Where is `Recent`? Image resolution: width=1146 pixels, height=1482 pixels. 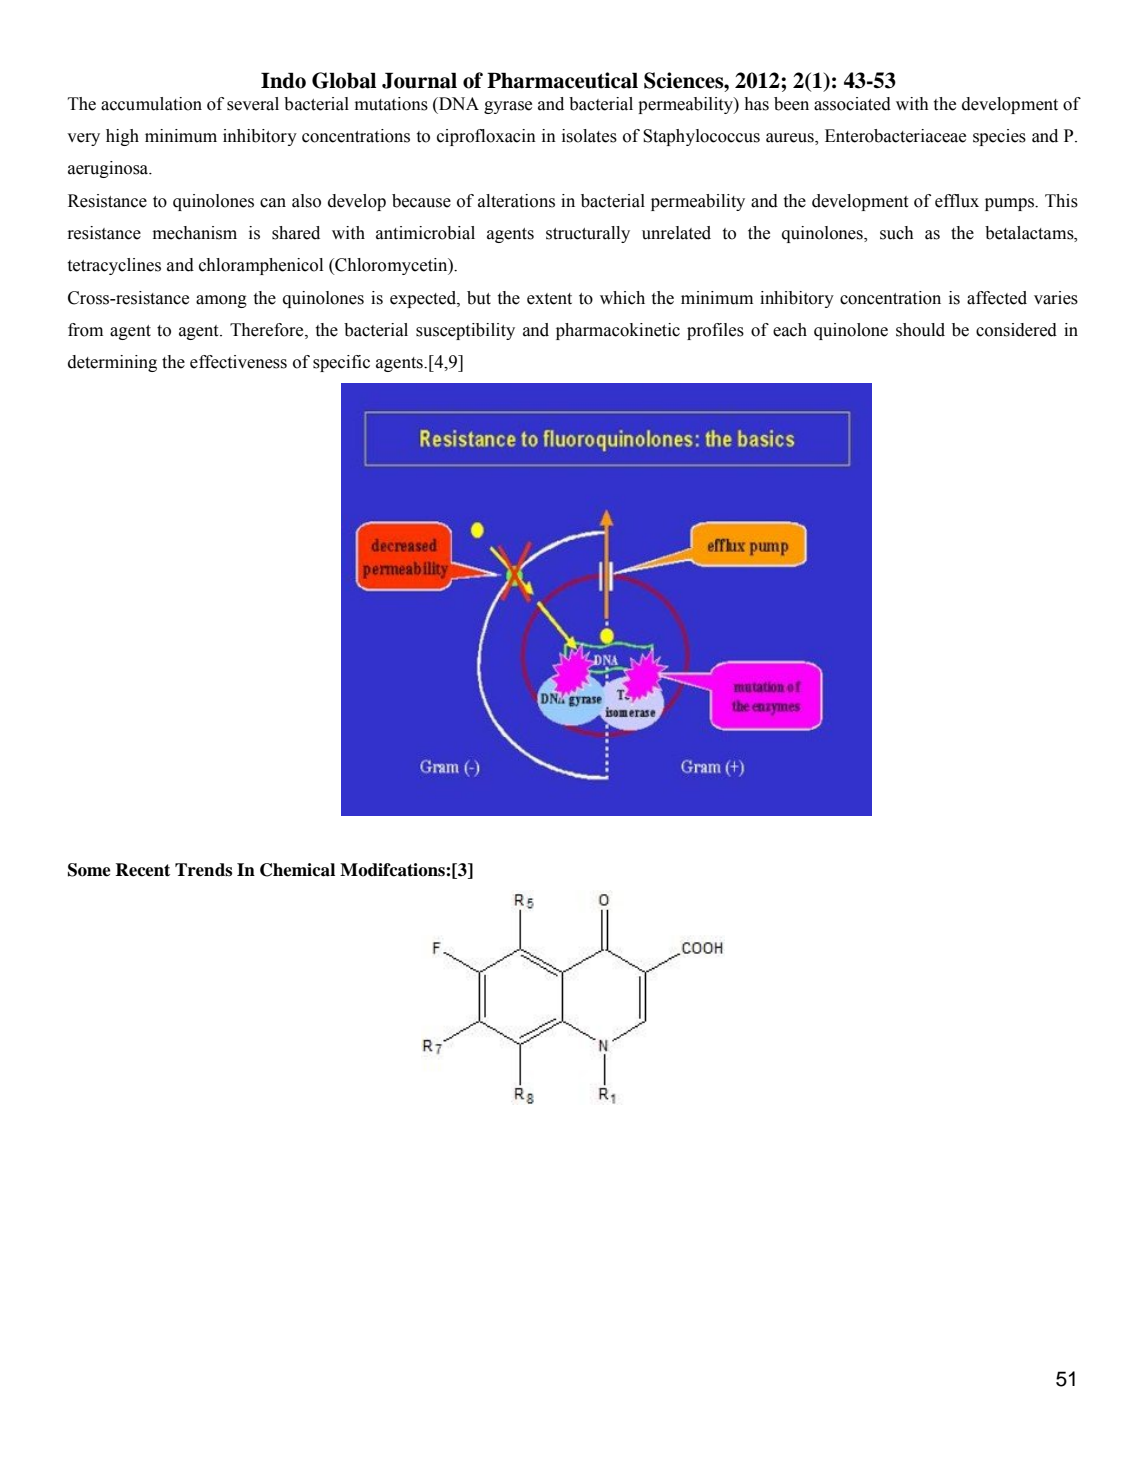
Recent is located at coordinates (142, 870).
